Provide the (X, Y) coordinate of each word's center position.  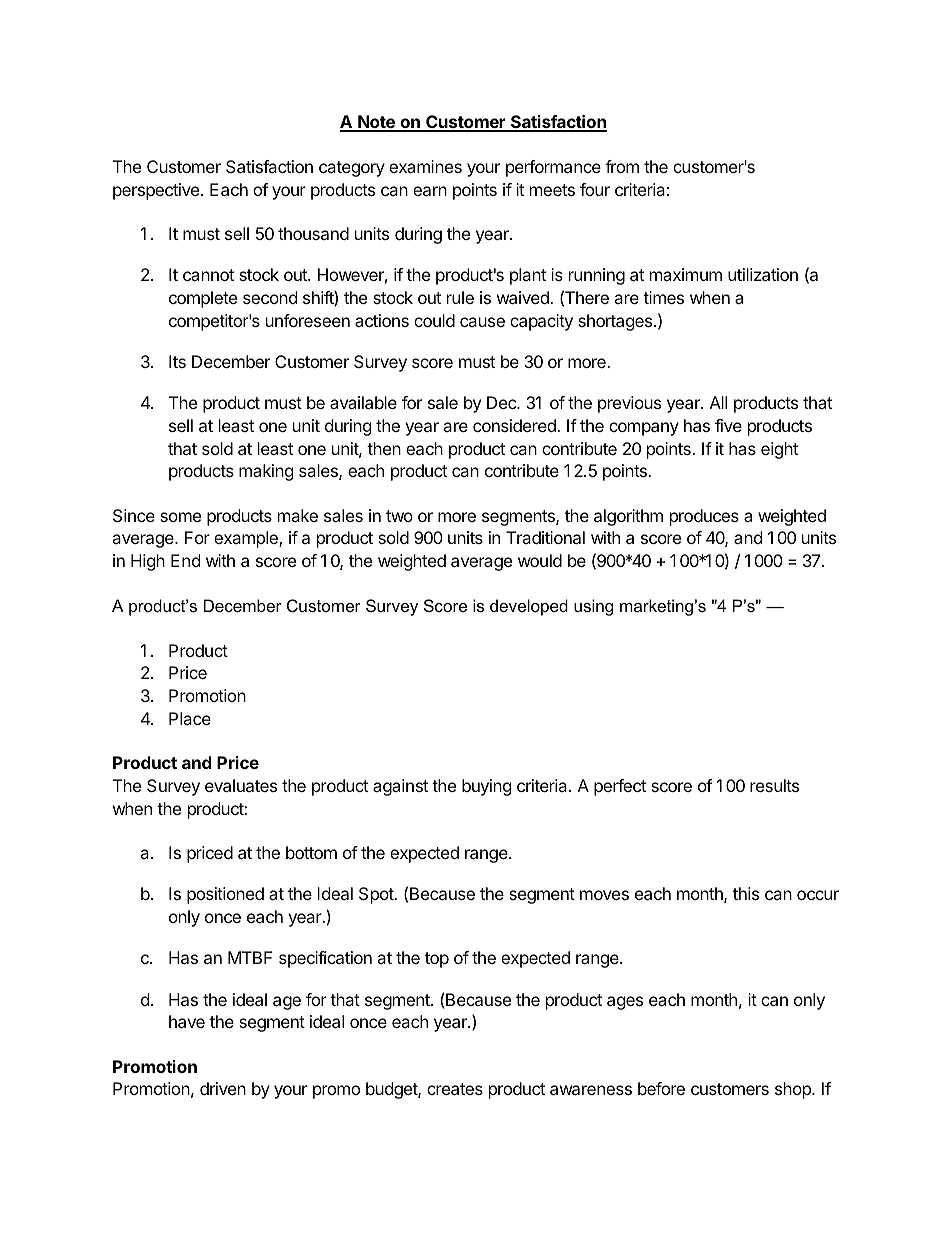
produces (704, 517)
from (622, 166)
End (185, 560)
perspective (157, 191)
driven (223, 1088)
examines (425, 166)
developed (529, 607)
